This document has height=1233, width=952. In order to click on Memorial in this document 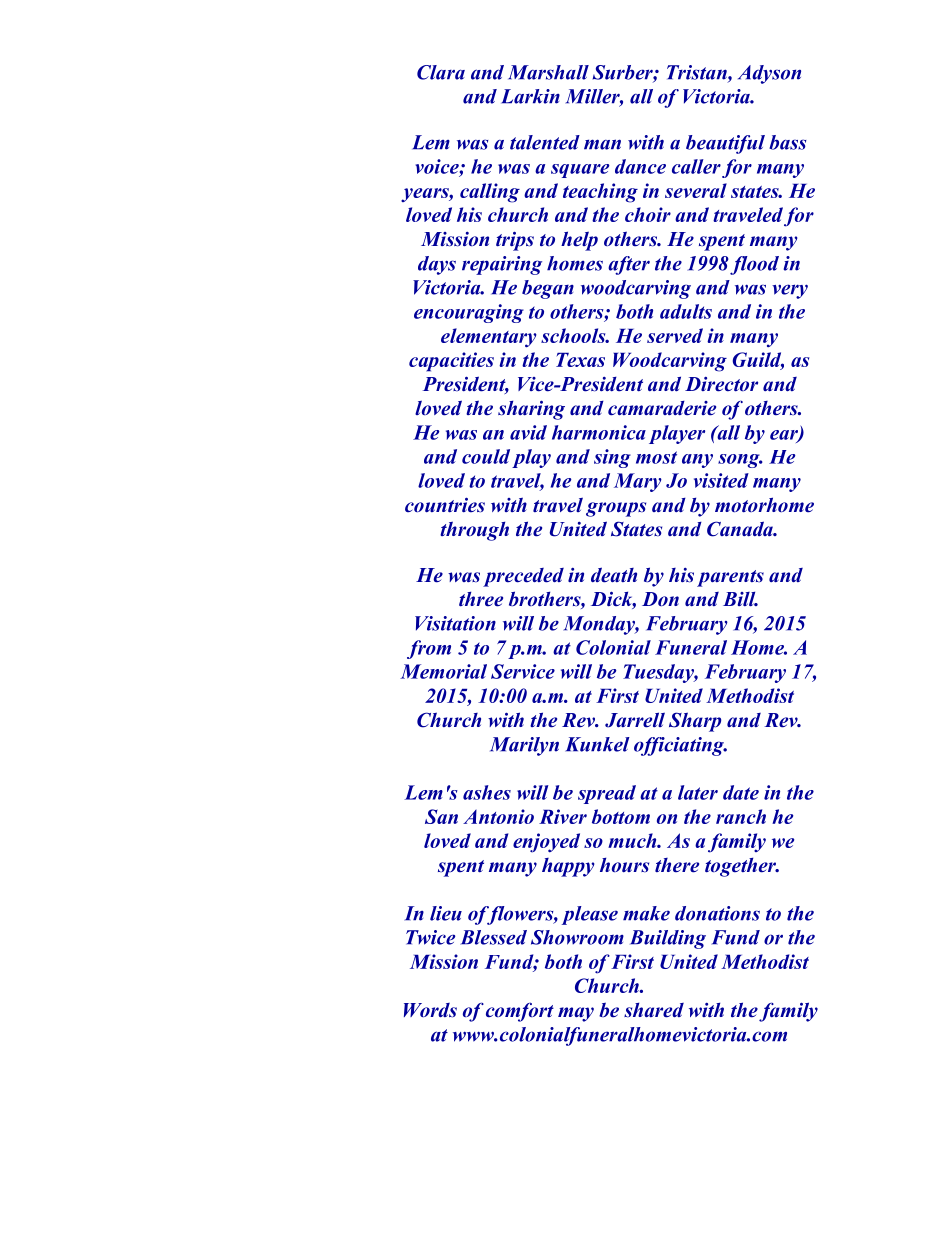, I will do `click(443, 671)`.
